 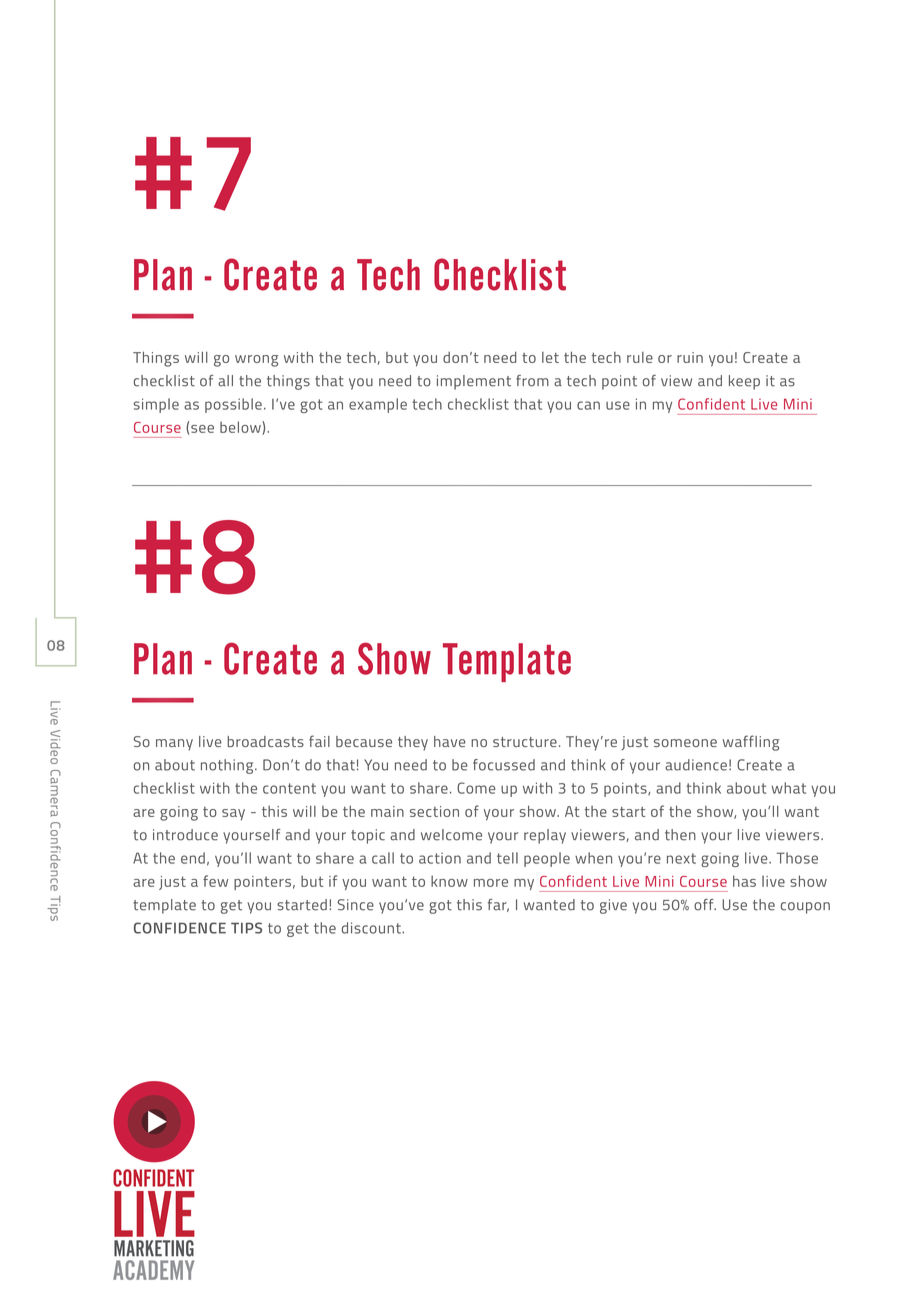 I want to click on broadcasts, so click(x=265, y=741).
